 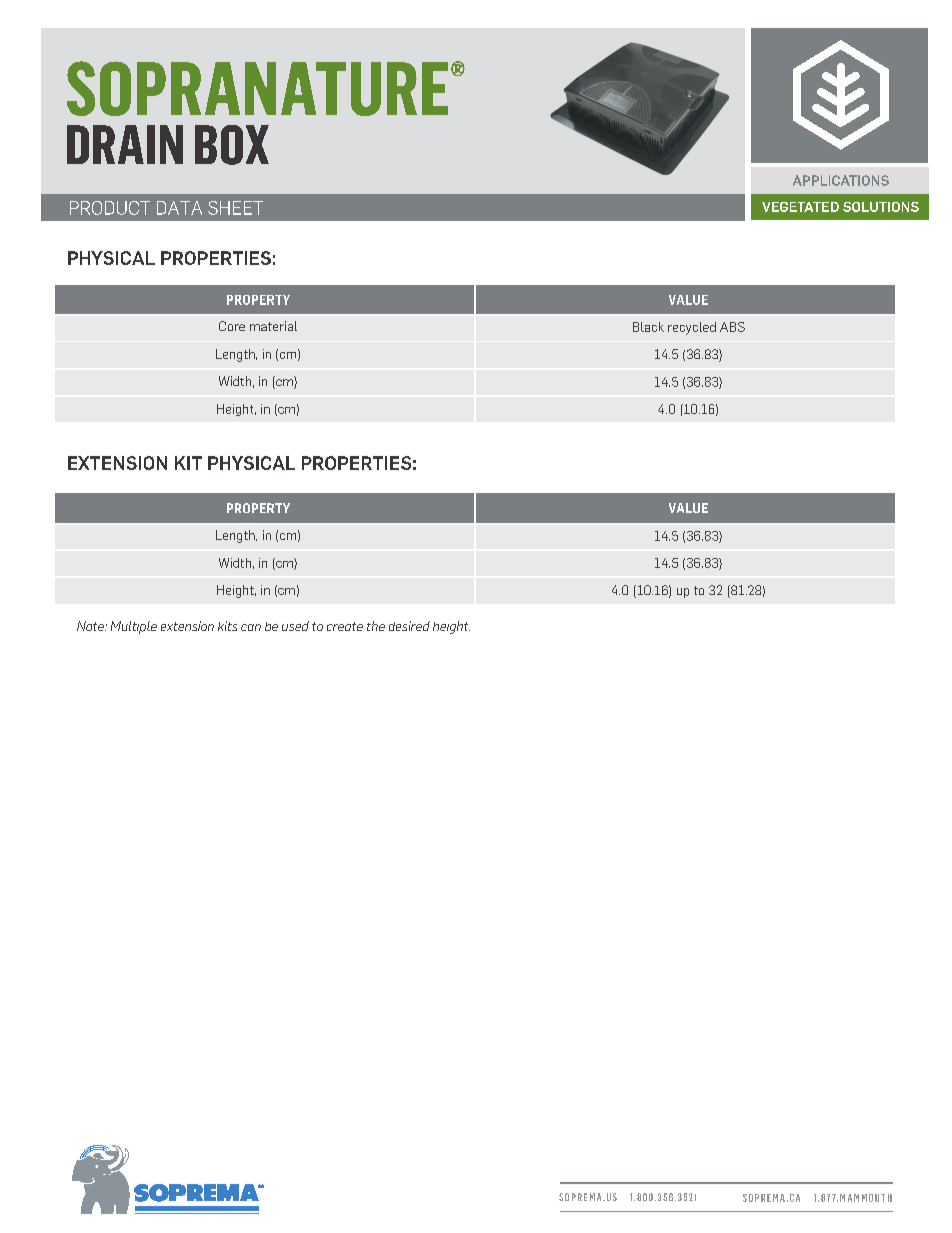 I want to click on SHEET, so click(x=235, y=208).
